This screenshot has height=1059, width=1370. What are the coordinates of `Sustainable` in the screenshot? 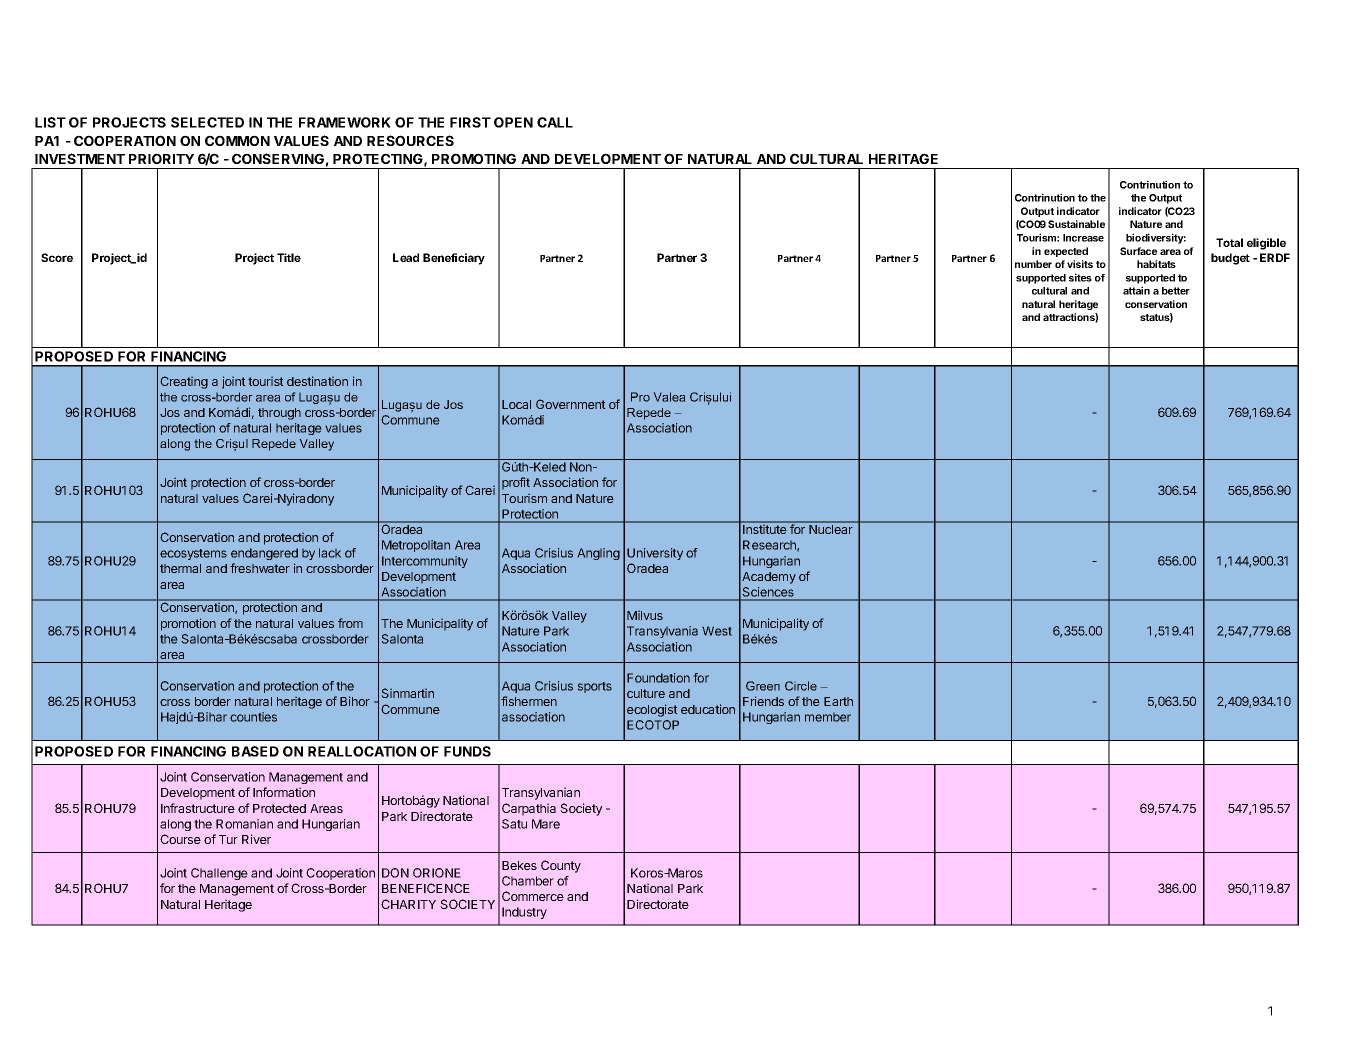 It's located at (1076, 224).
